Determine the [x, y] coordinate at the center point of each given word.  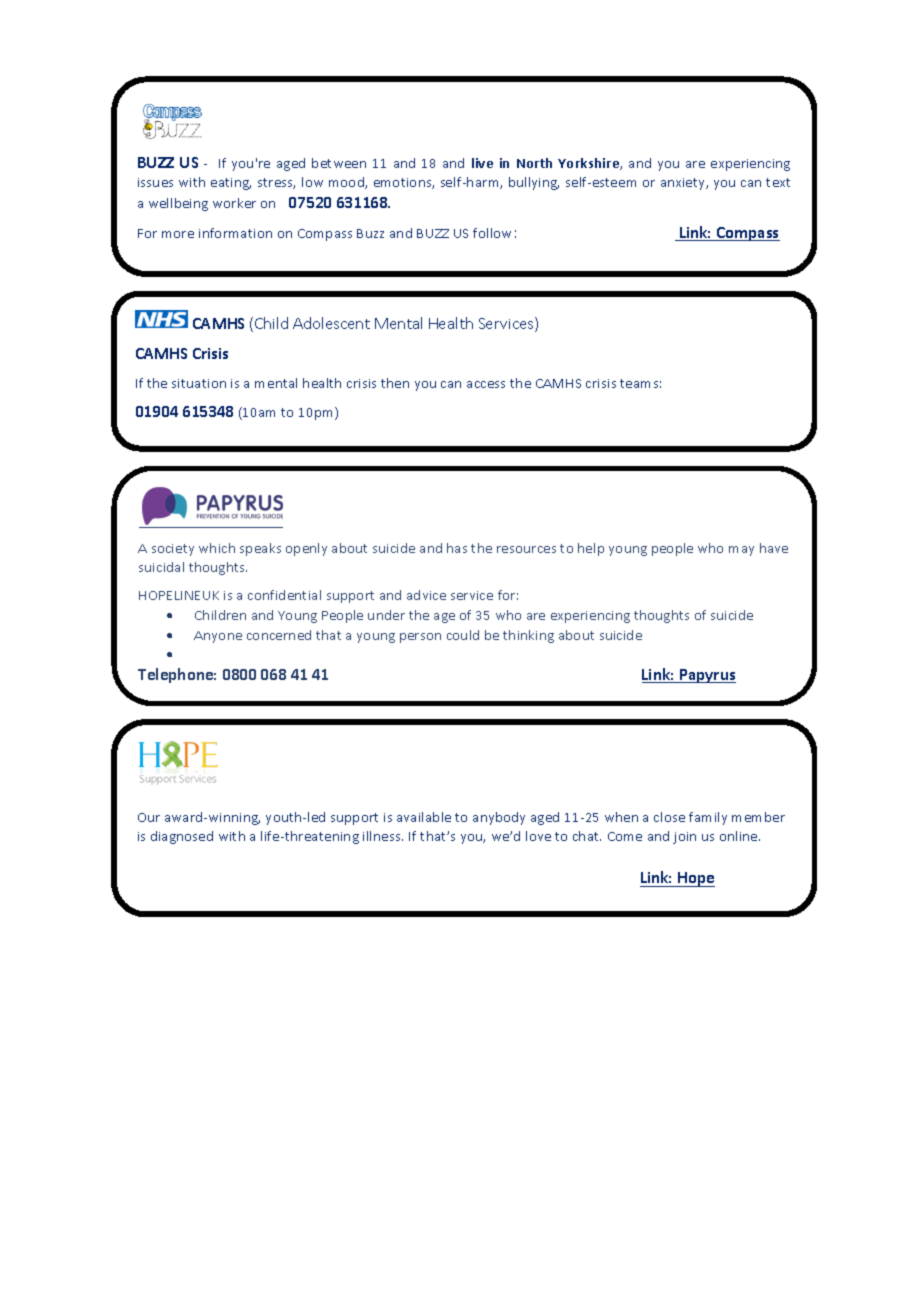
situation [199, 383]
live [482, 163]
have [774, 548]
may [741, 551]
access [486, 384]
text [778, 182]
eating [231, 184]
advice [426, 595]
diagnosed [182, 837]
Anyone [218, 637]
